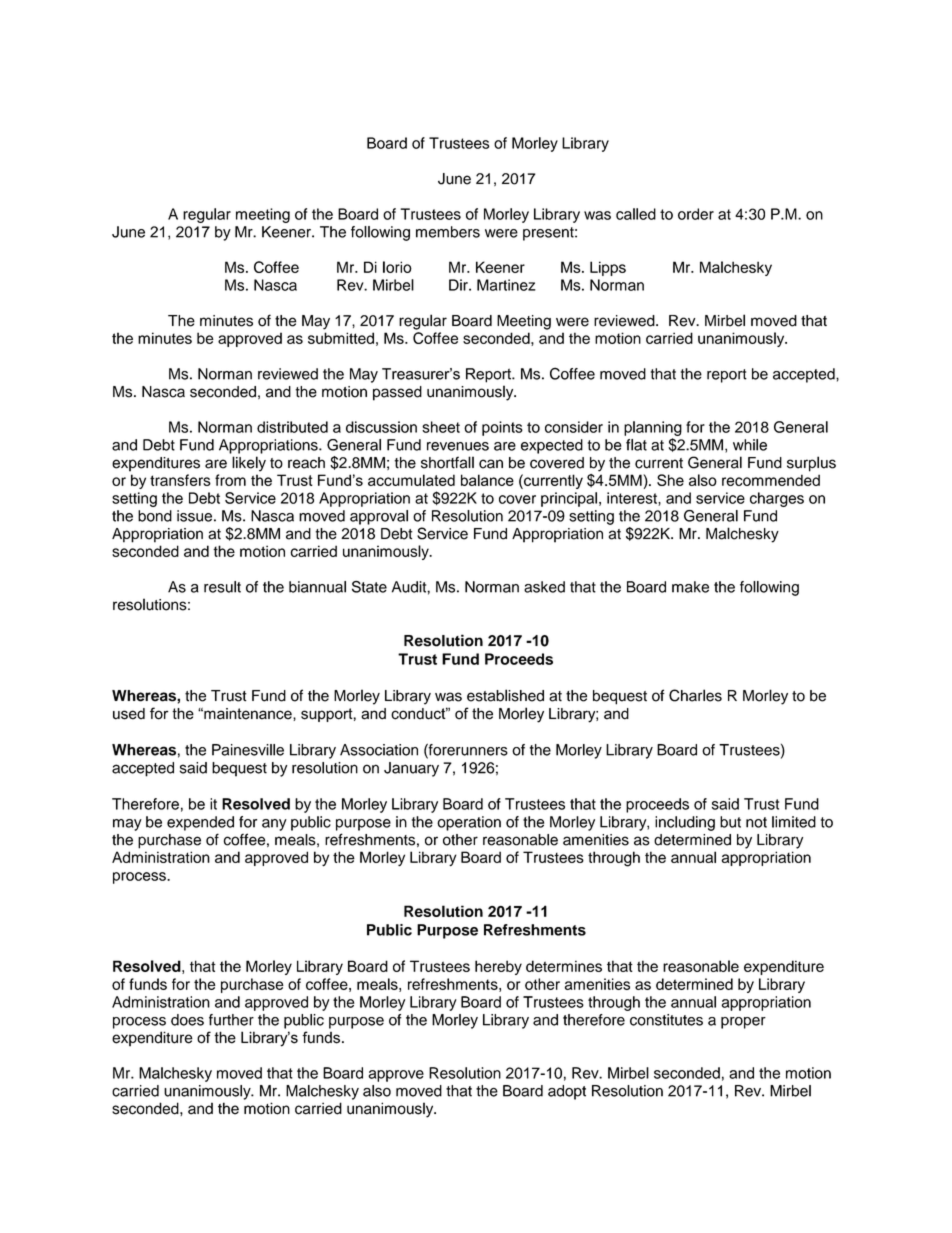 The width and height of the document is (952, 1233). I want to click on Charles, so click(695, 695).
